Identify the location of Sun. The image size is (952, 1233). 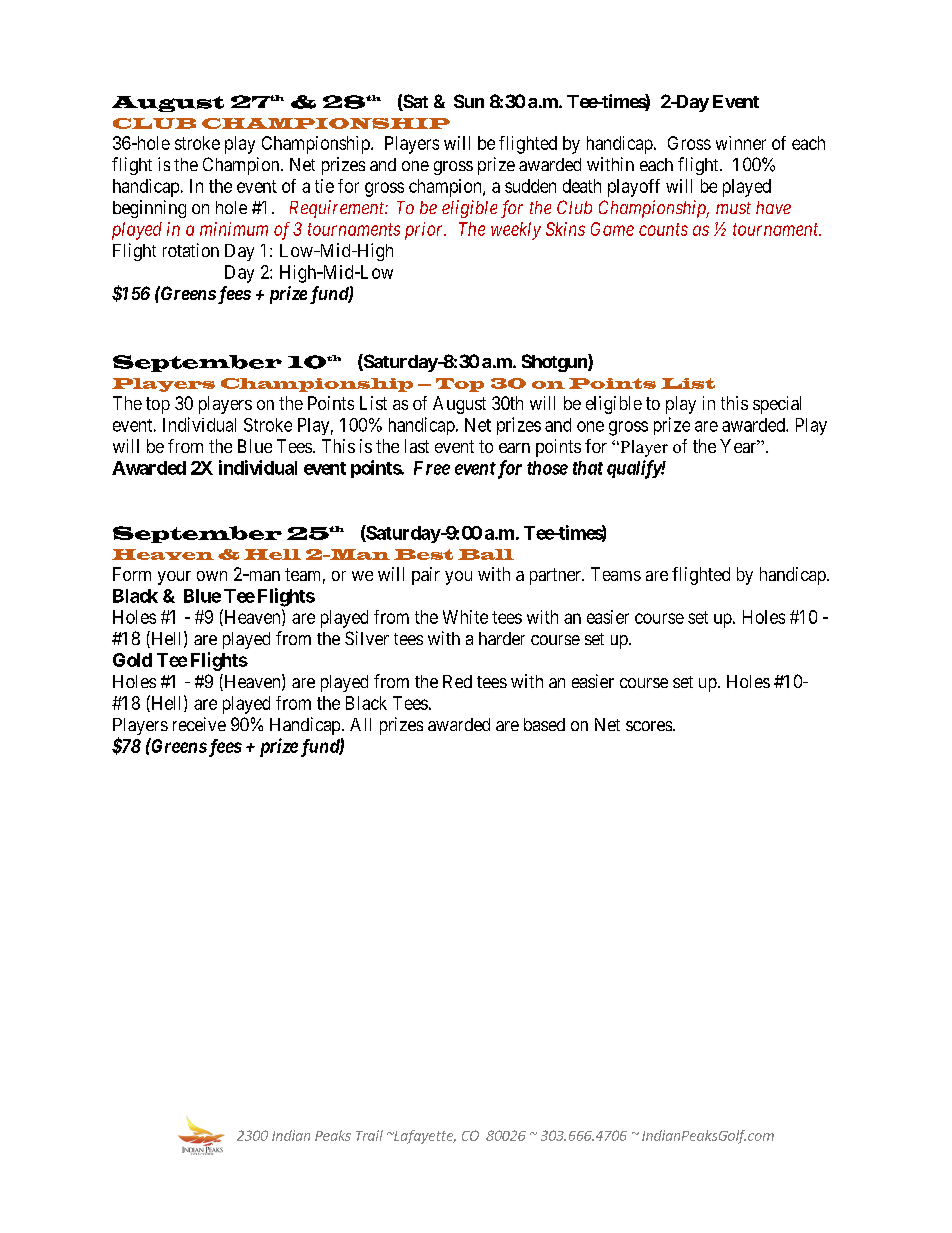
(469, 101).
